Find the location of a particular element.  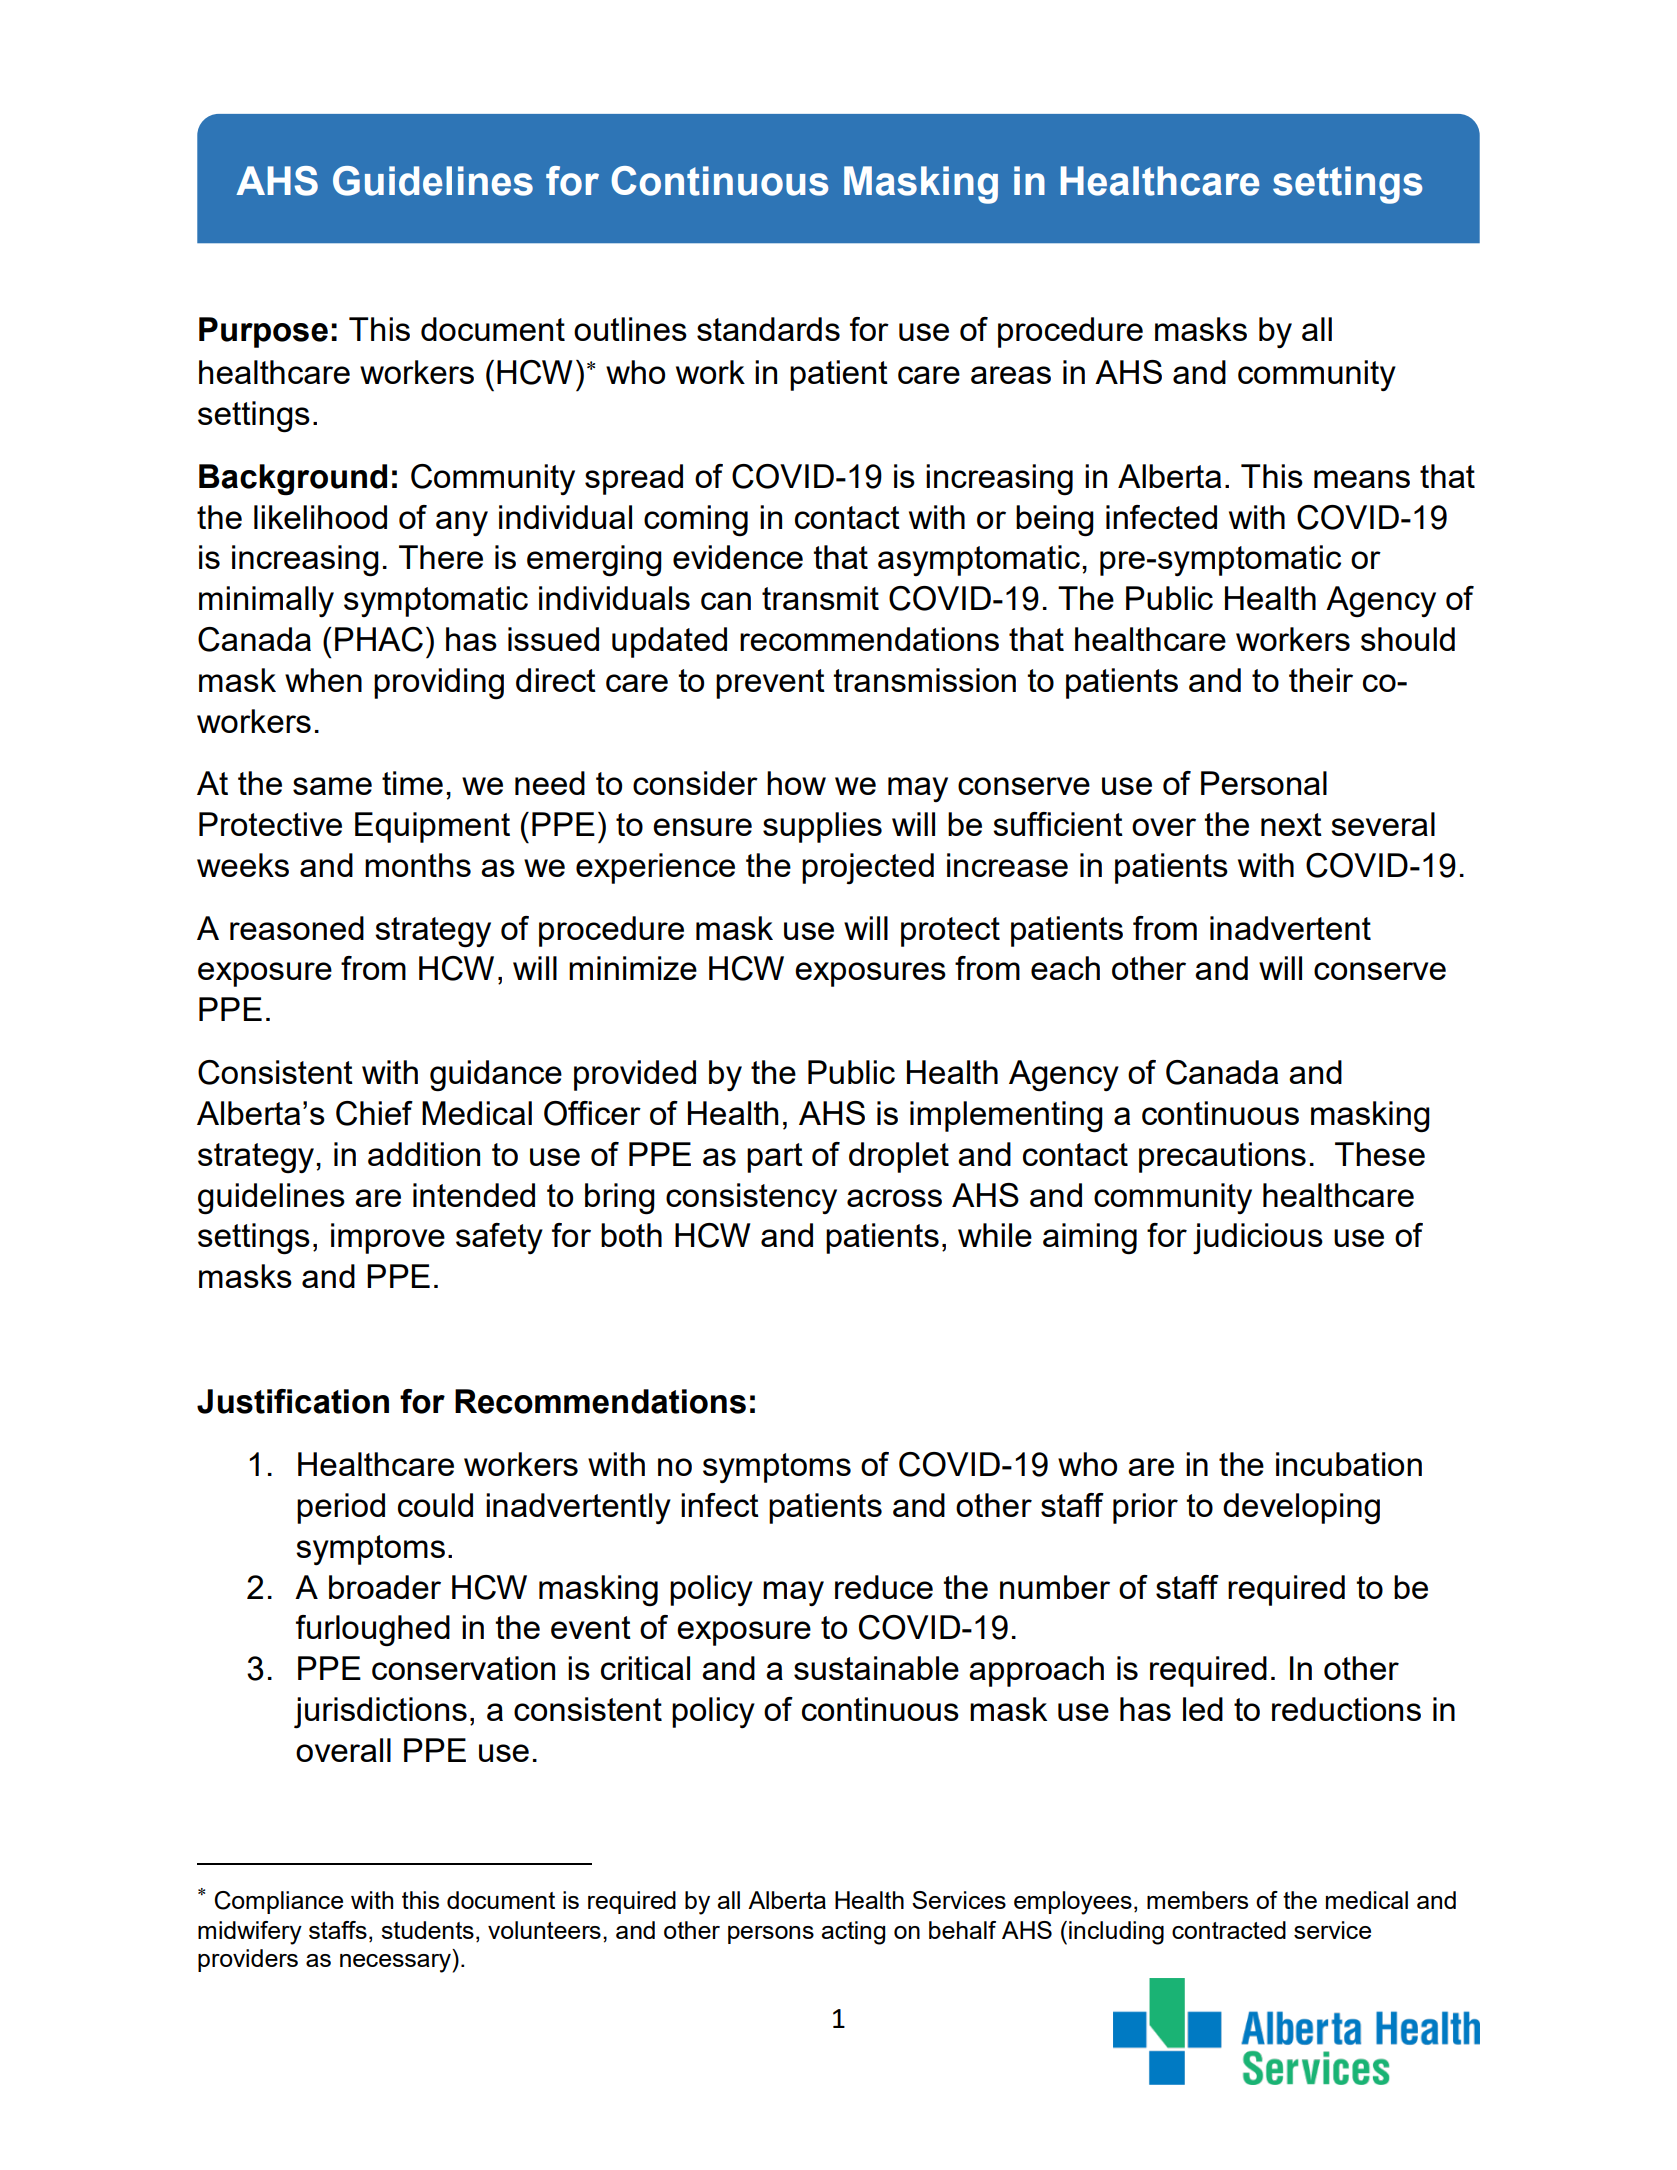

part is located at coordinates (775, 1158).
